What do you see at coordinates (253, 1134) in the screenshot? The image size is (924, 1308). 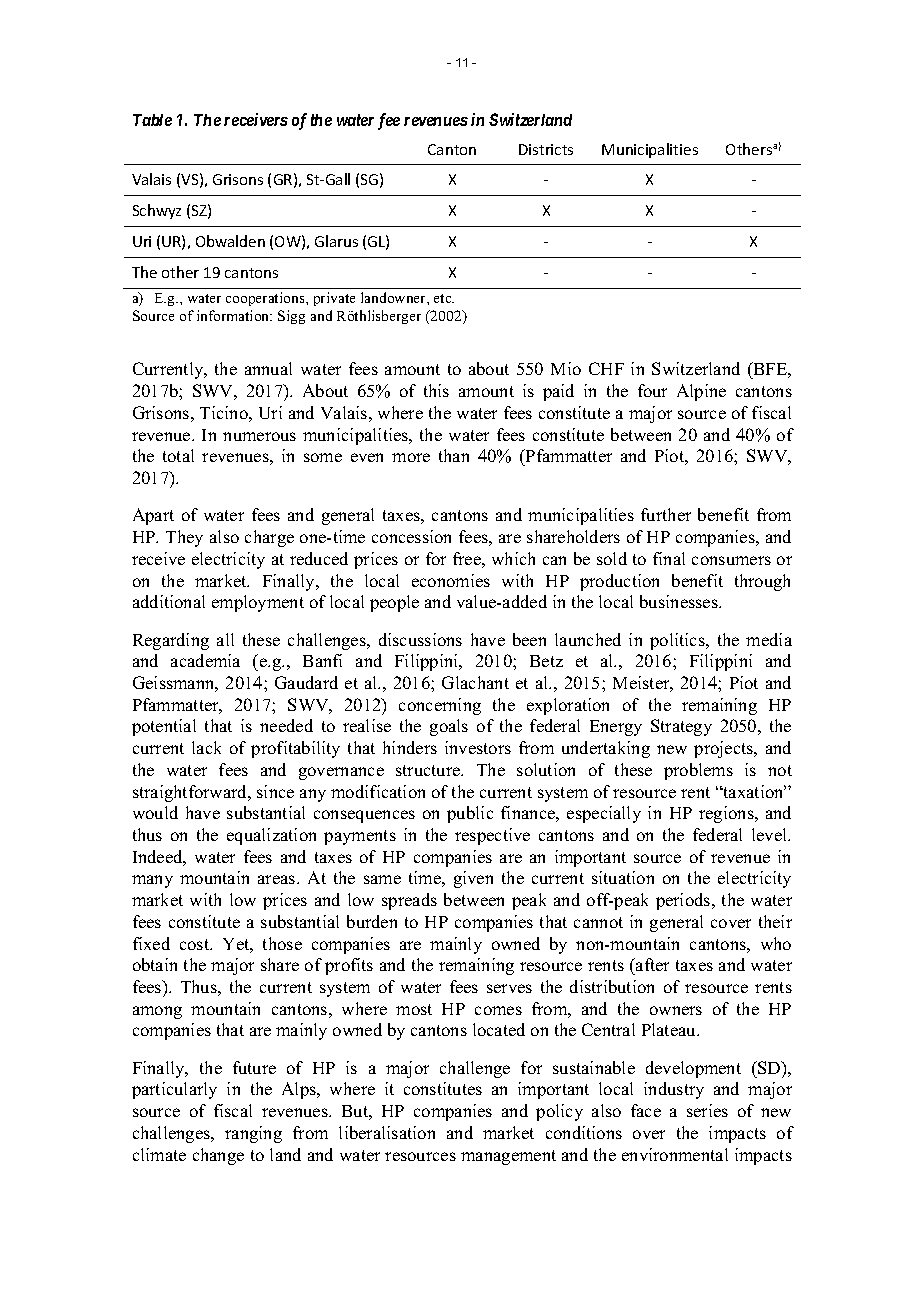 I see `ranging` at bounding box center [253, 1134].
